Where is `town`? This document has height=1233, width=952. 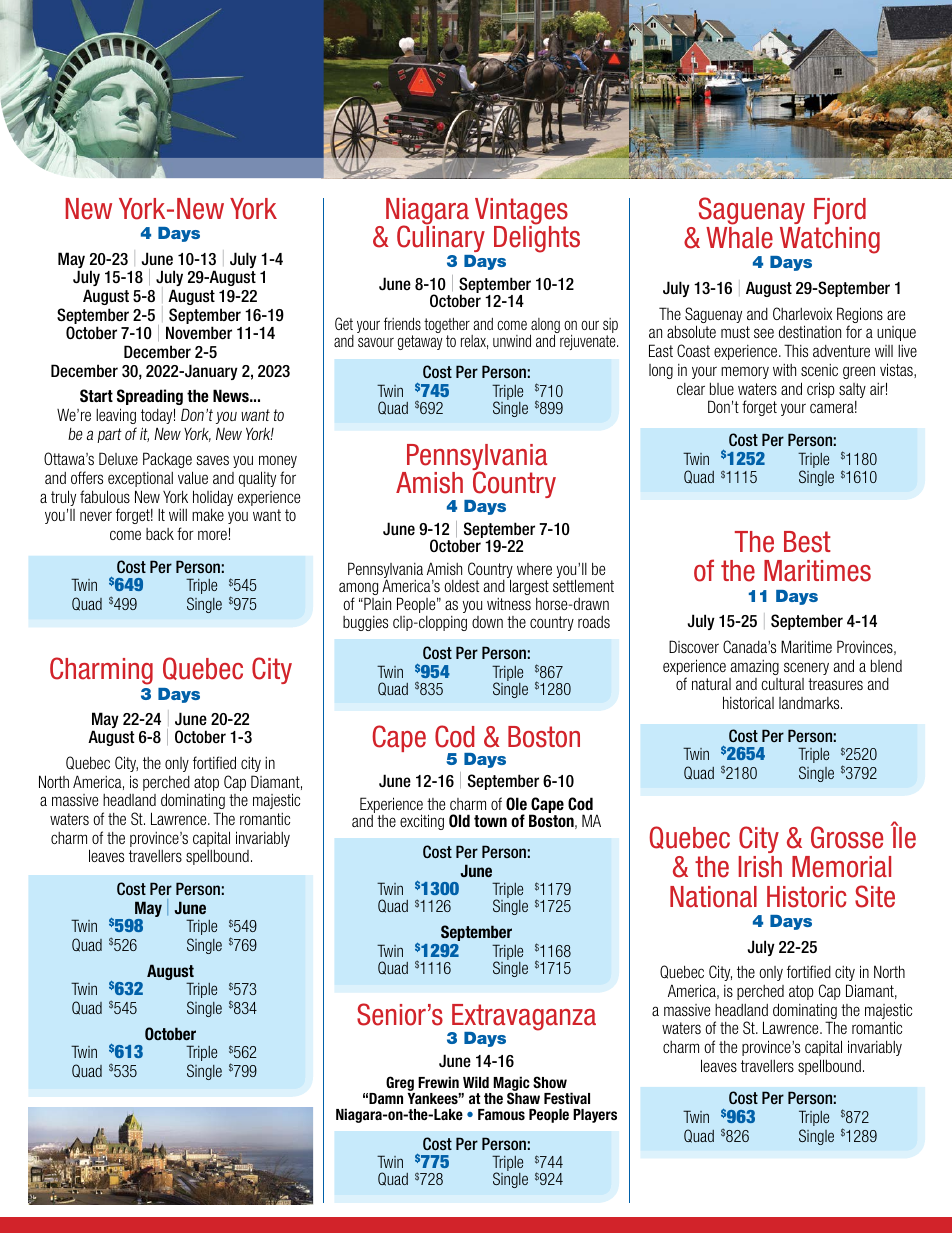
town is located at coordinates (490, 821).
